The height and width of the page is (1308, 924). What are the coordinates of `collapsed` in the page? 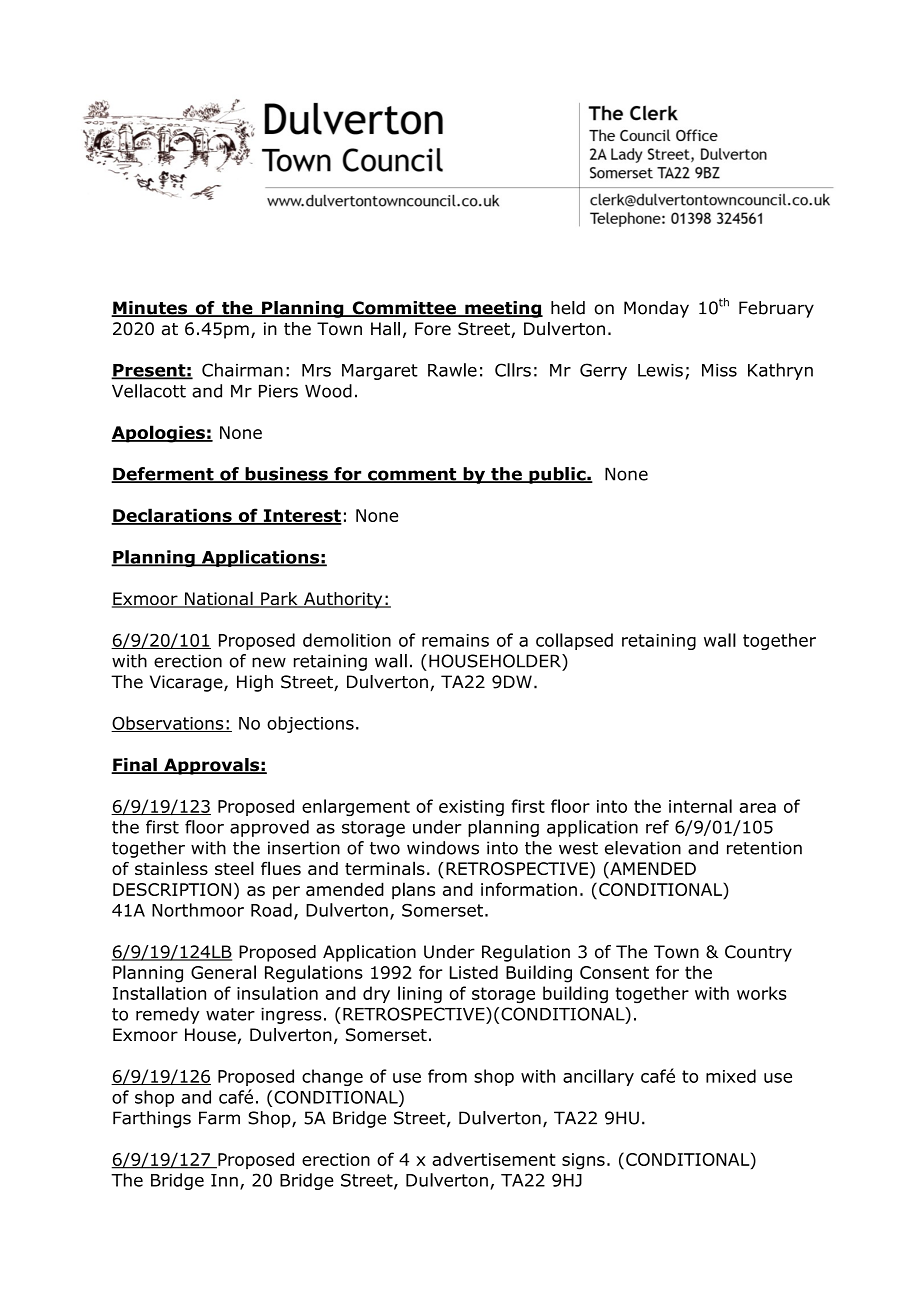 It's located at (574, 641).
